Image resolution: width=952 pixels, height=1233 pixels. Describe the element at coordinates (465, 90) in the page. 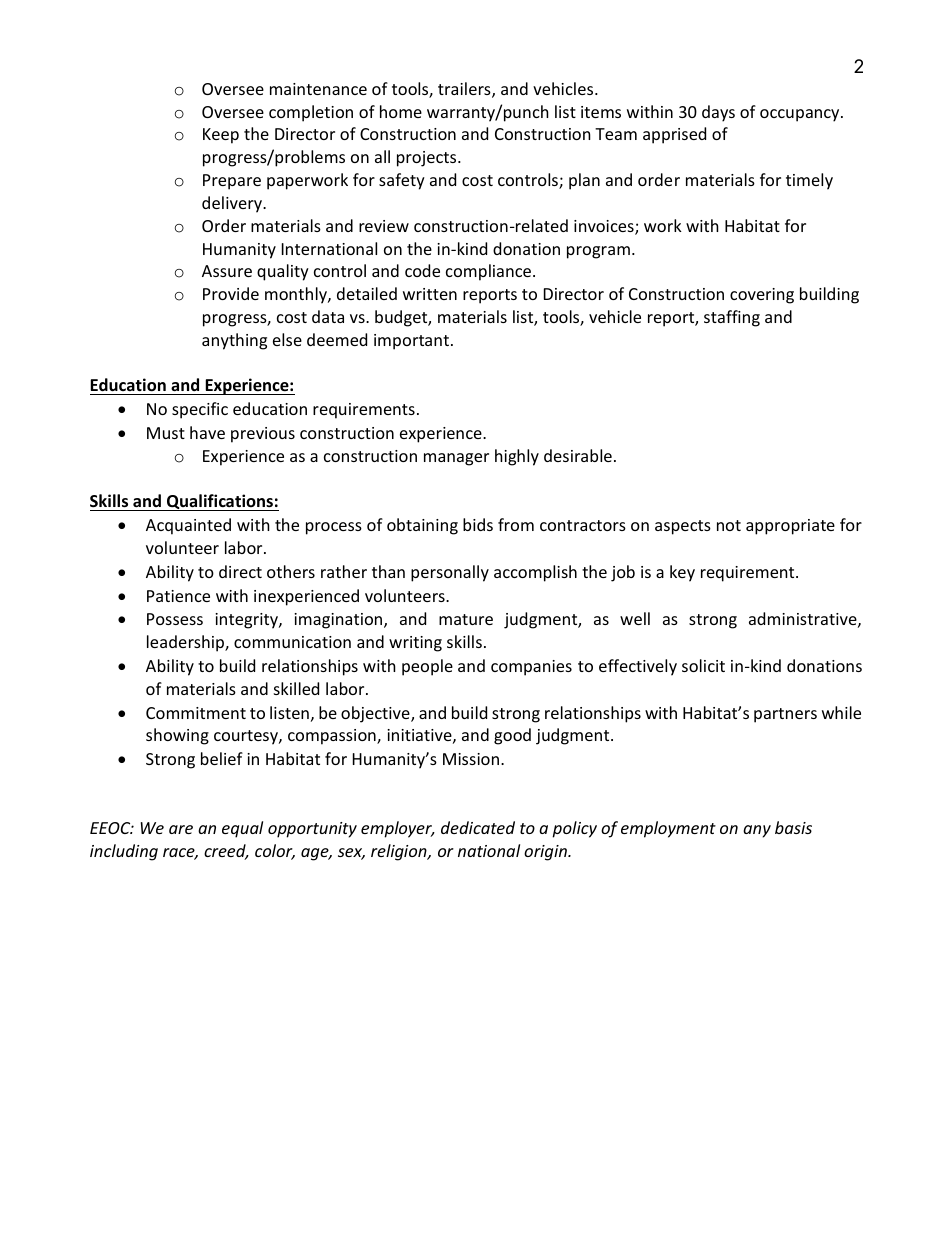

I see `trailers` at that location.
